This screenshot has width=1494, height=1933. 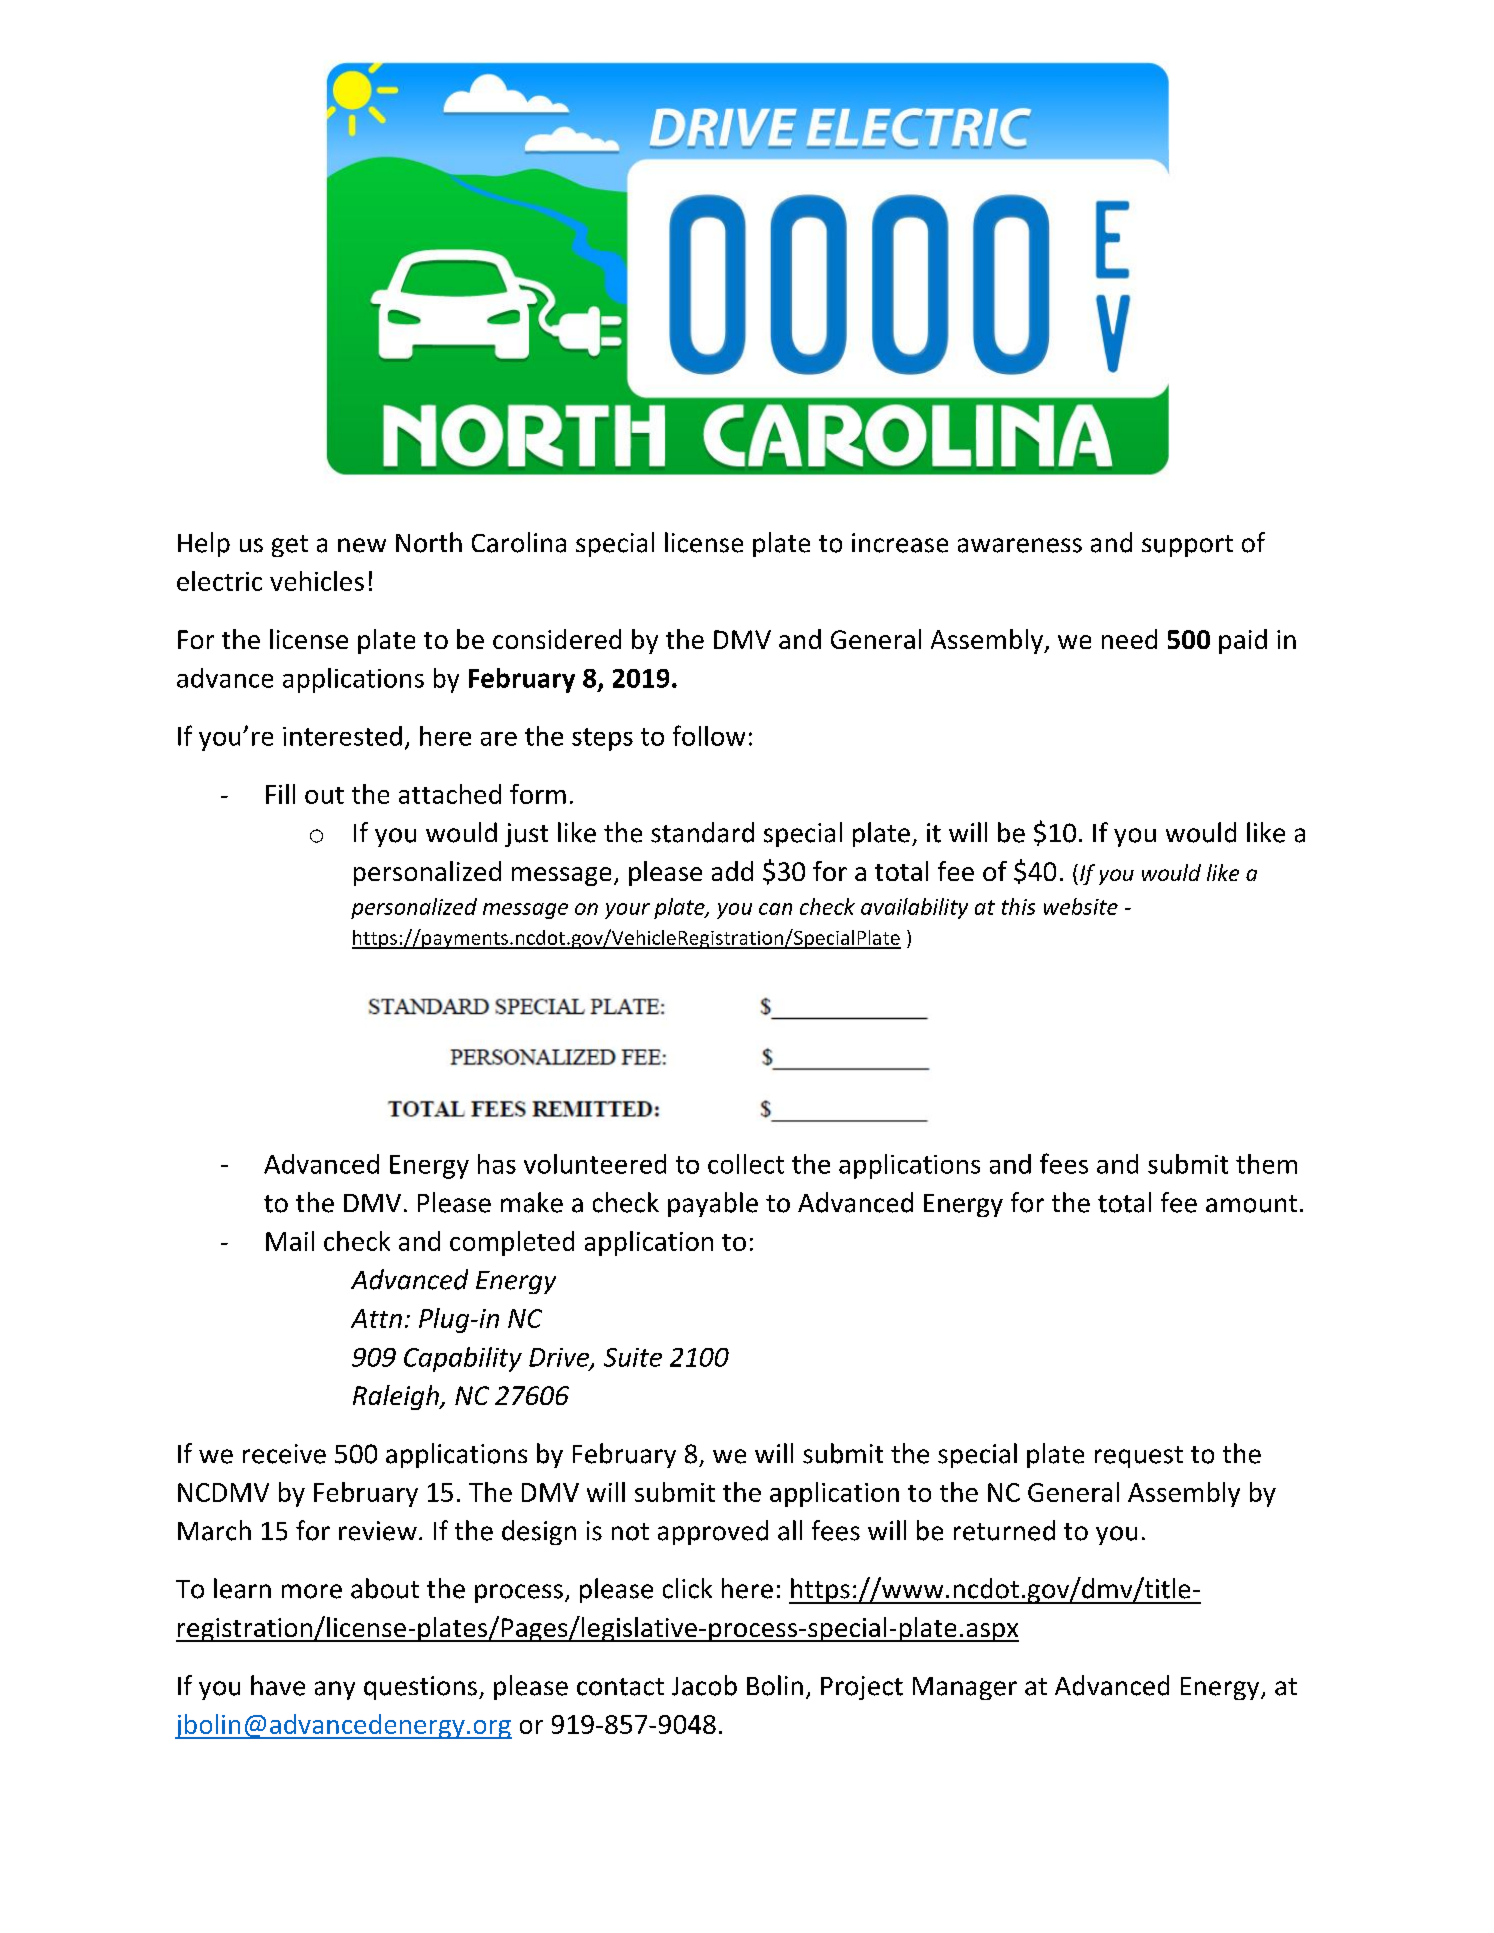 What do you see at coordinates (1187, 546) in the screenshot?
I see `support` at bounding box center [1187, 546].
